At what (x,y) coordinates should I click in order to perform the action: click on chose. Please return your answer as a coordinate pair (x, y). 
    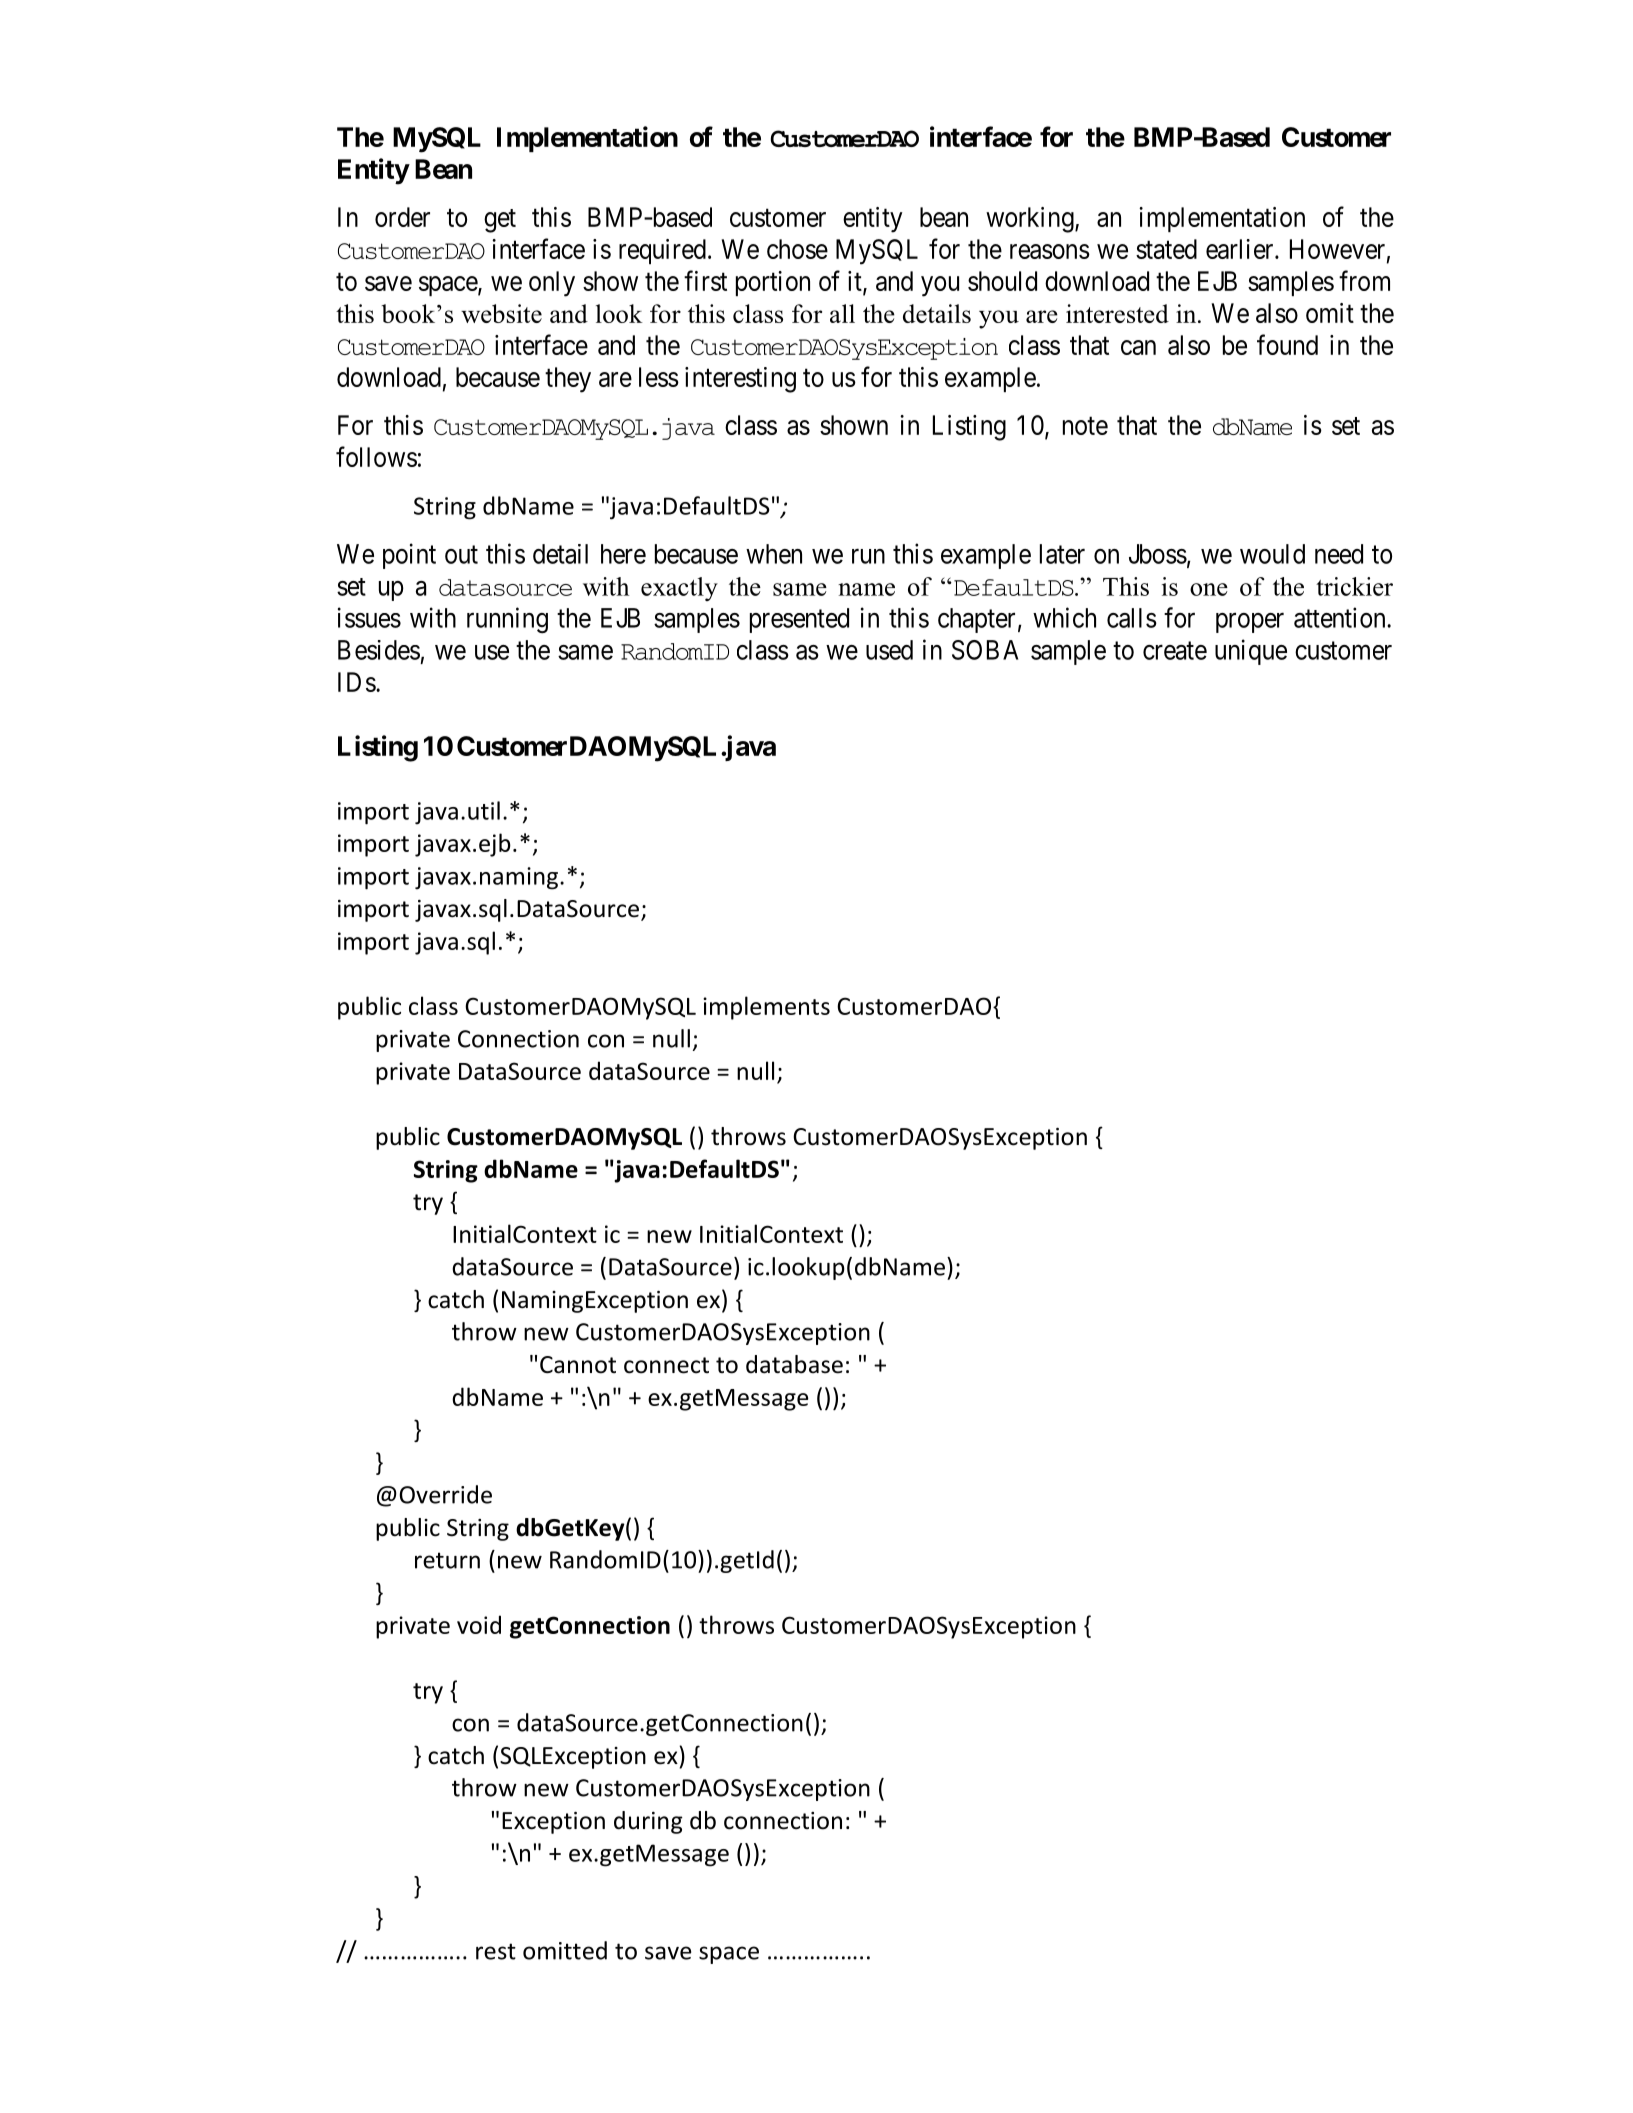
    Looking at the image, I should click on (797, 249).
